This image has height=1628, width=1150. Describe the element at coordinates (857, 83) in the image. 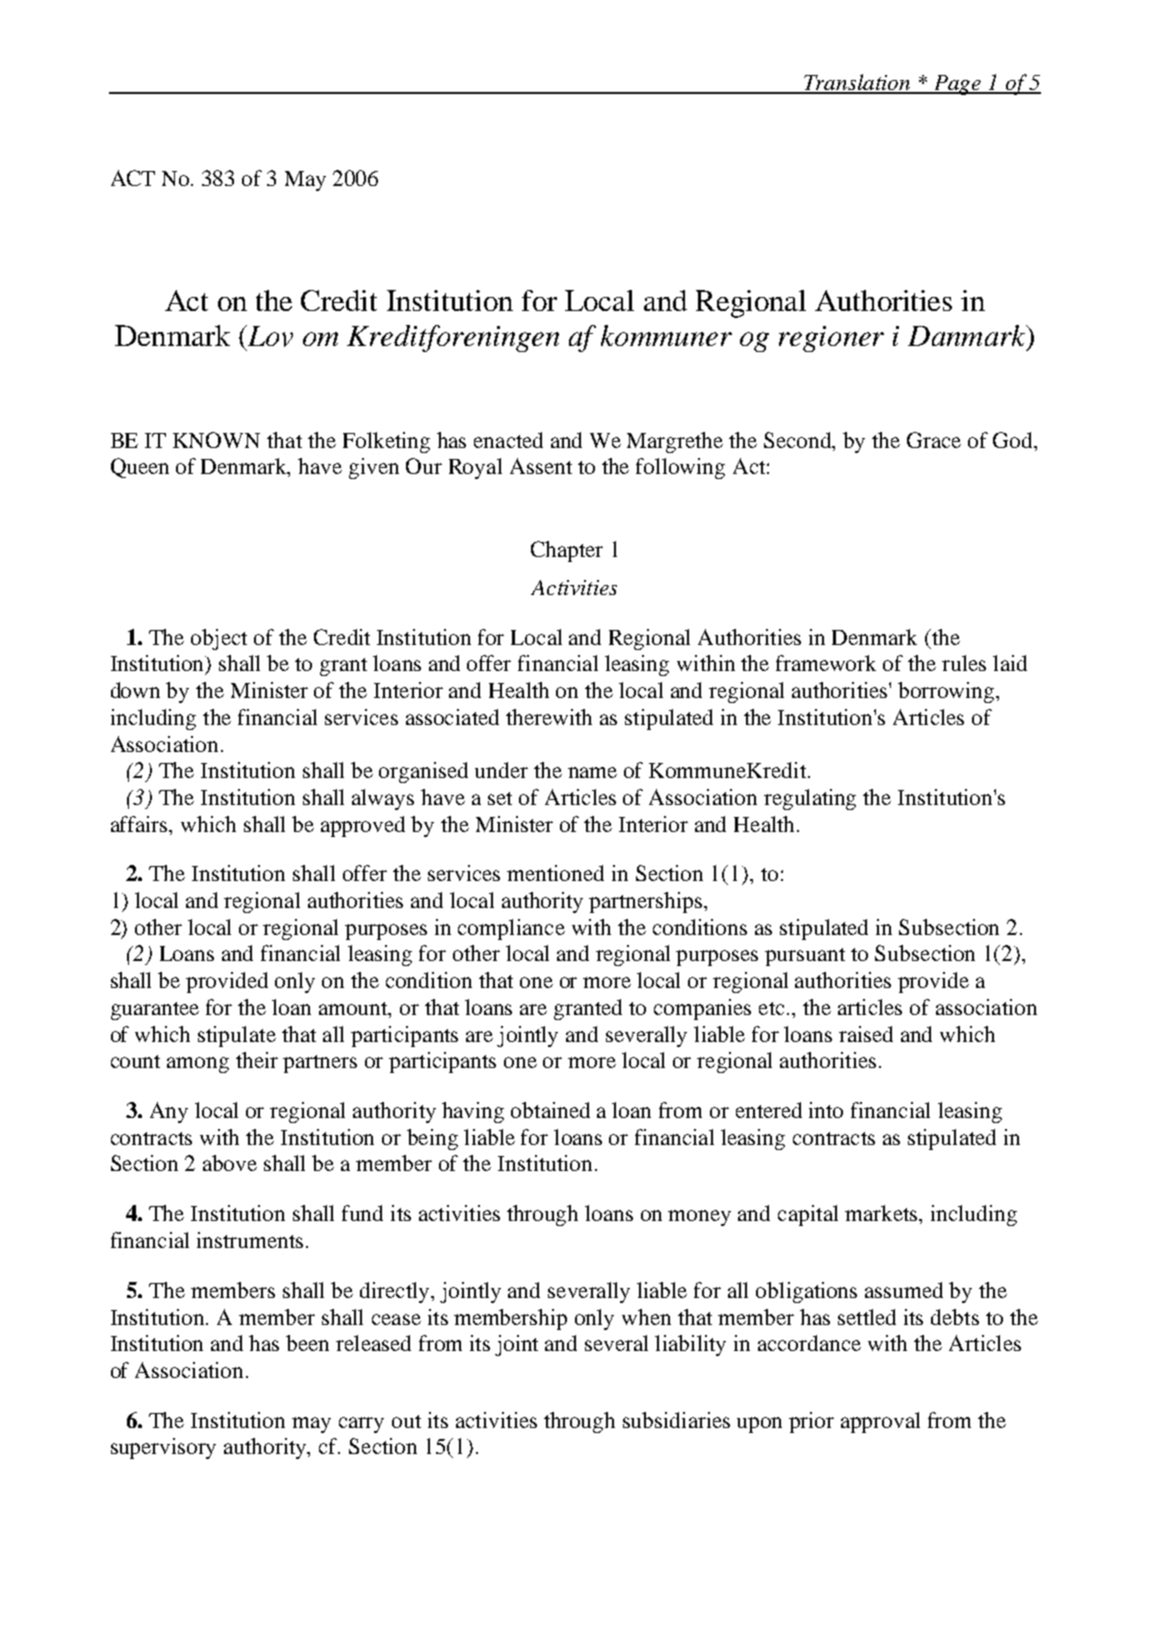

I see `Translation` at that location.
